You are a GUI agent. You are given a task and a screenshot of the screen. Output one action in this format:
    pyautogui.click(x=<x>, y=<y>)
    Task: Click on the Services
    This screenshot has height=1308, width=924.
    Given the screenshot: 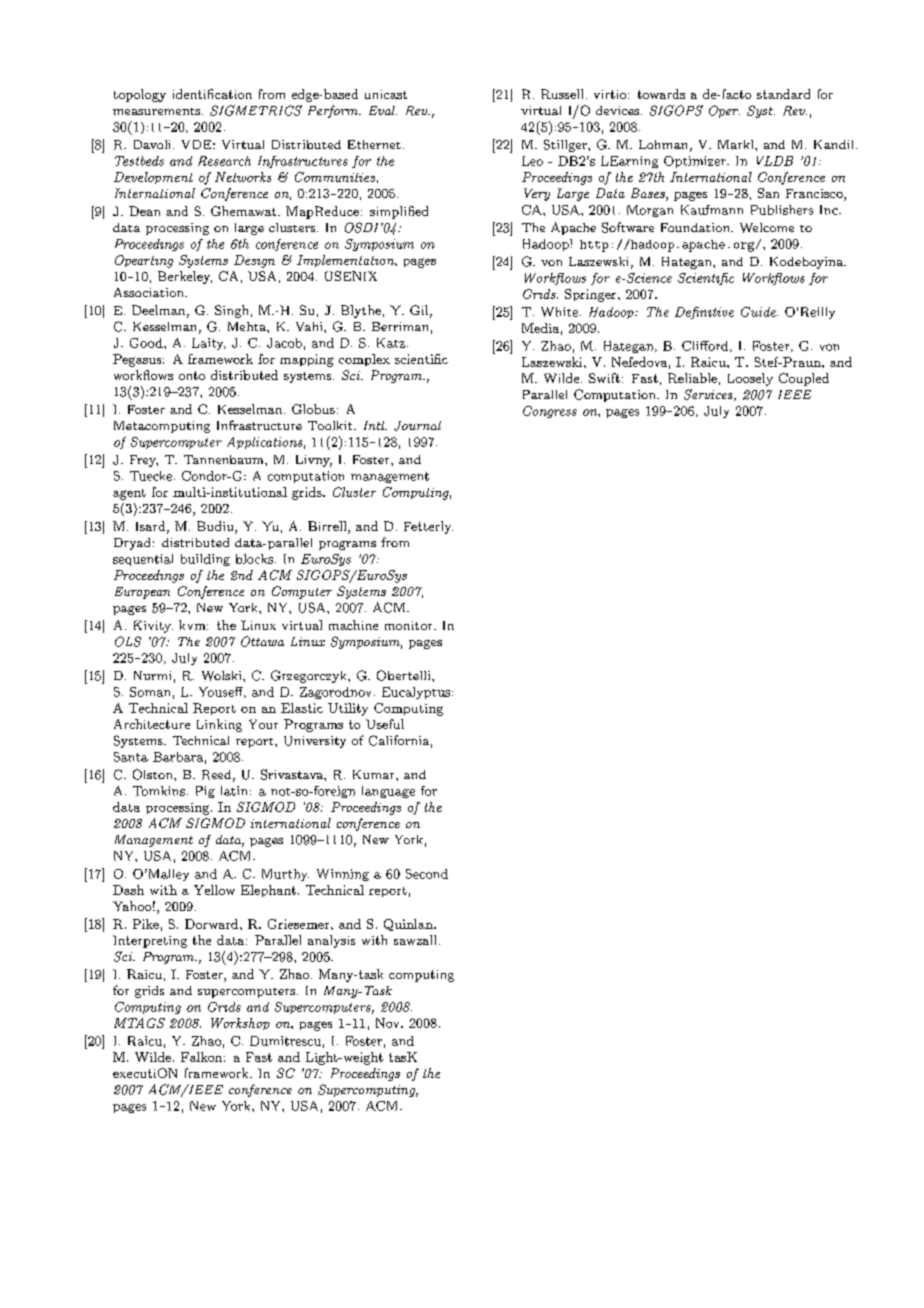 What is the action you would take?
    pyautogui.click(x=709, y=395)
